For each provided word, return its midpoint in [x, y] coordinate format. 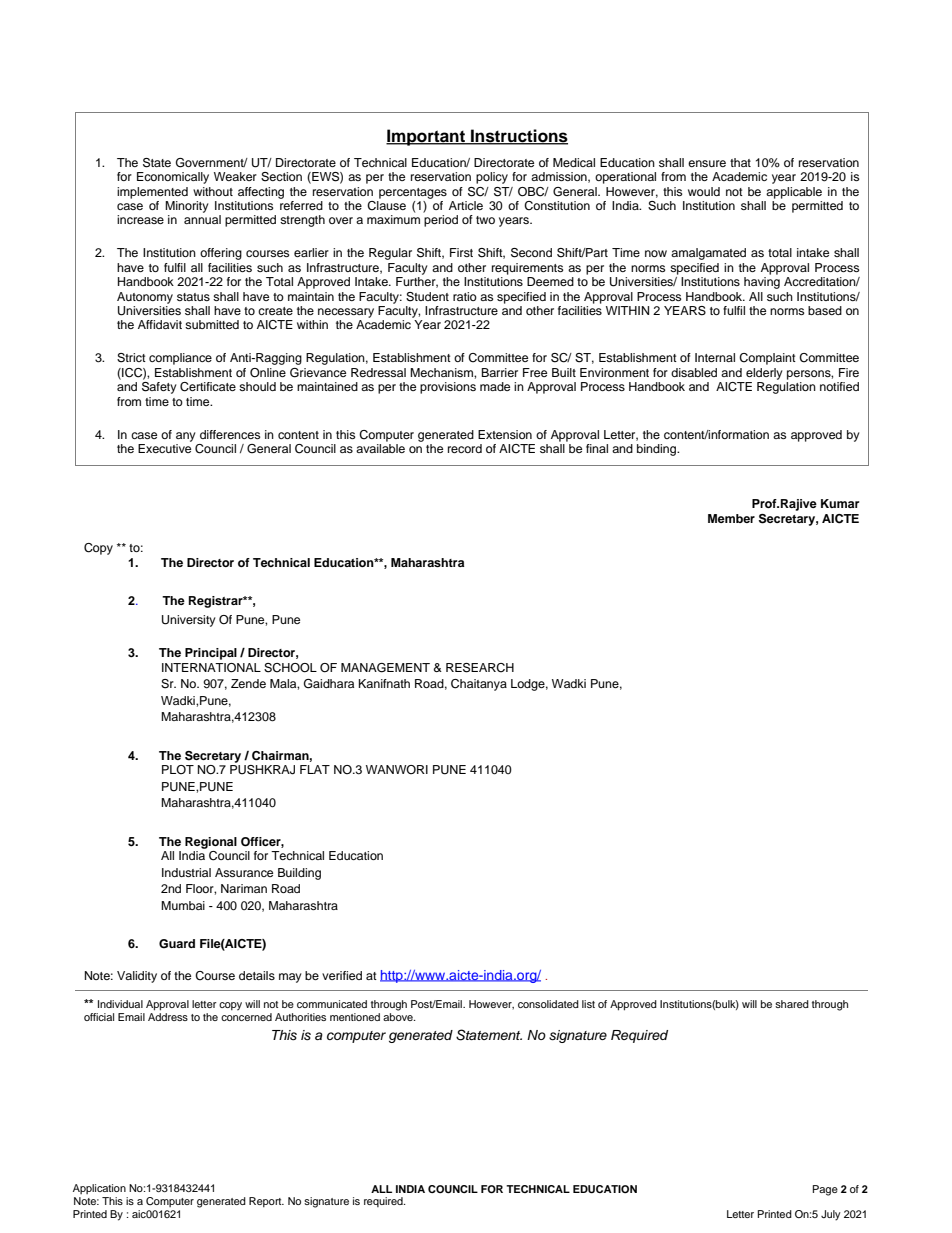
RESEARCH [480, 668]
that [740, 162]
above [399, 1017]
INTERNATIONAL [211, 668]
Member [731, 518]
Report [266, 1202]
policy [492, 178]
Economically [173, 178]
